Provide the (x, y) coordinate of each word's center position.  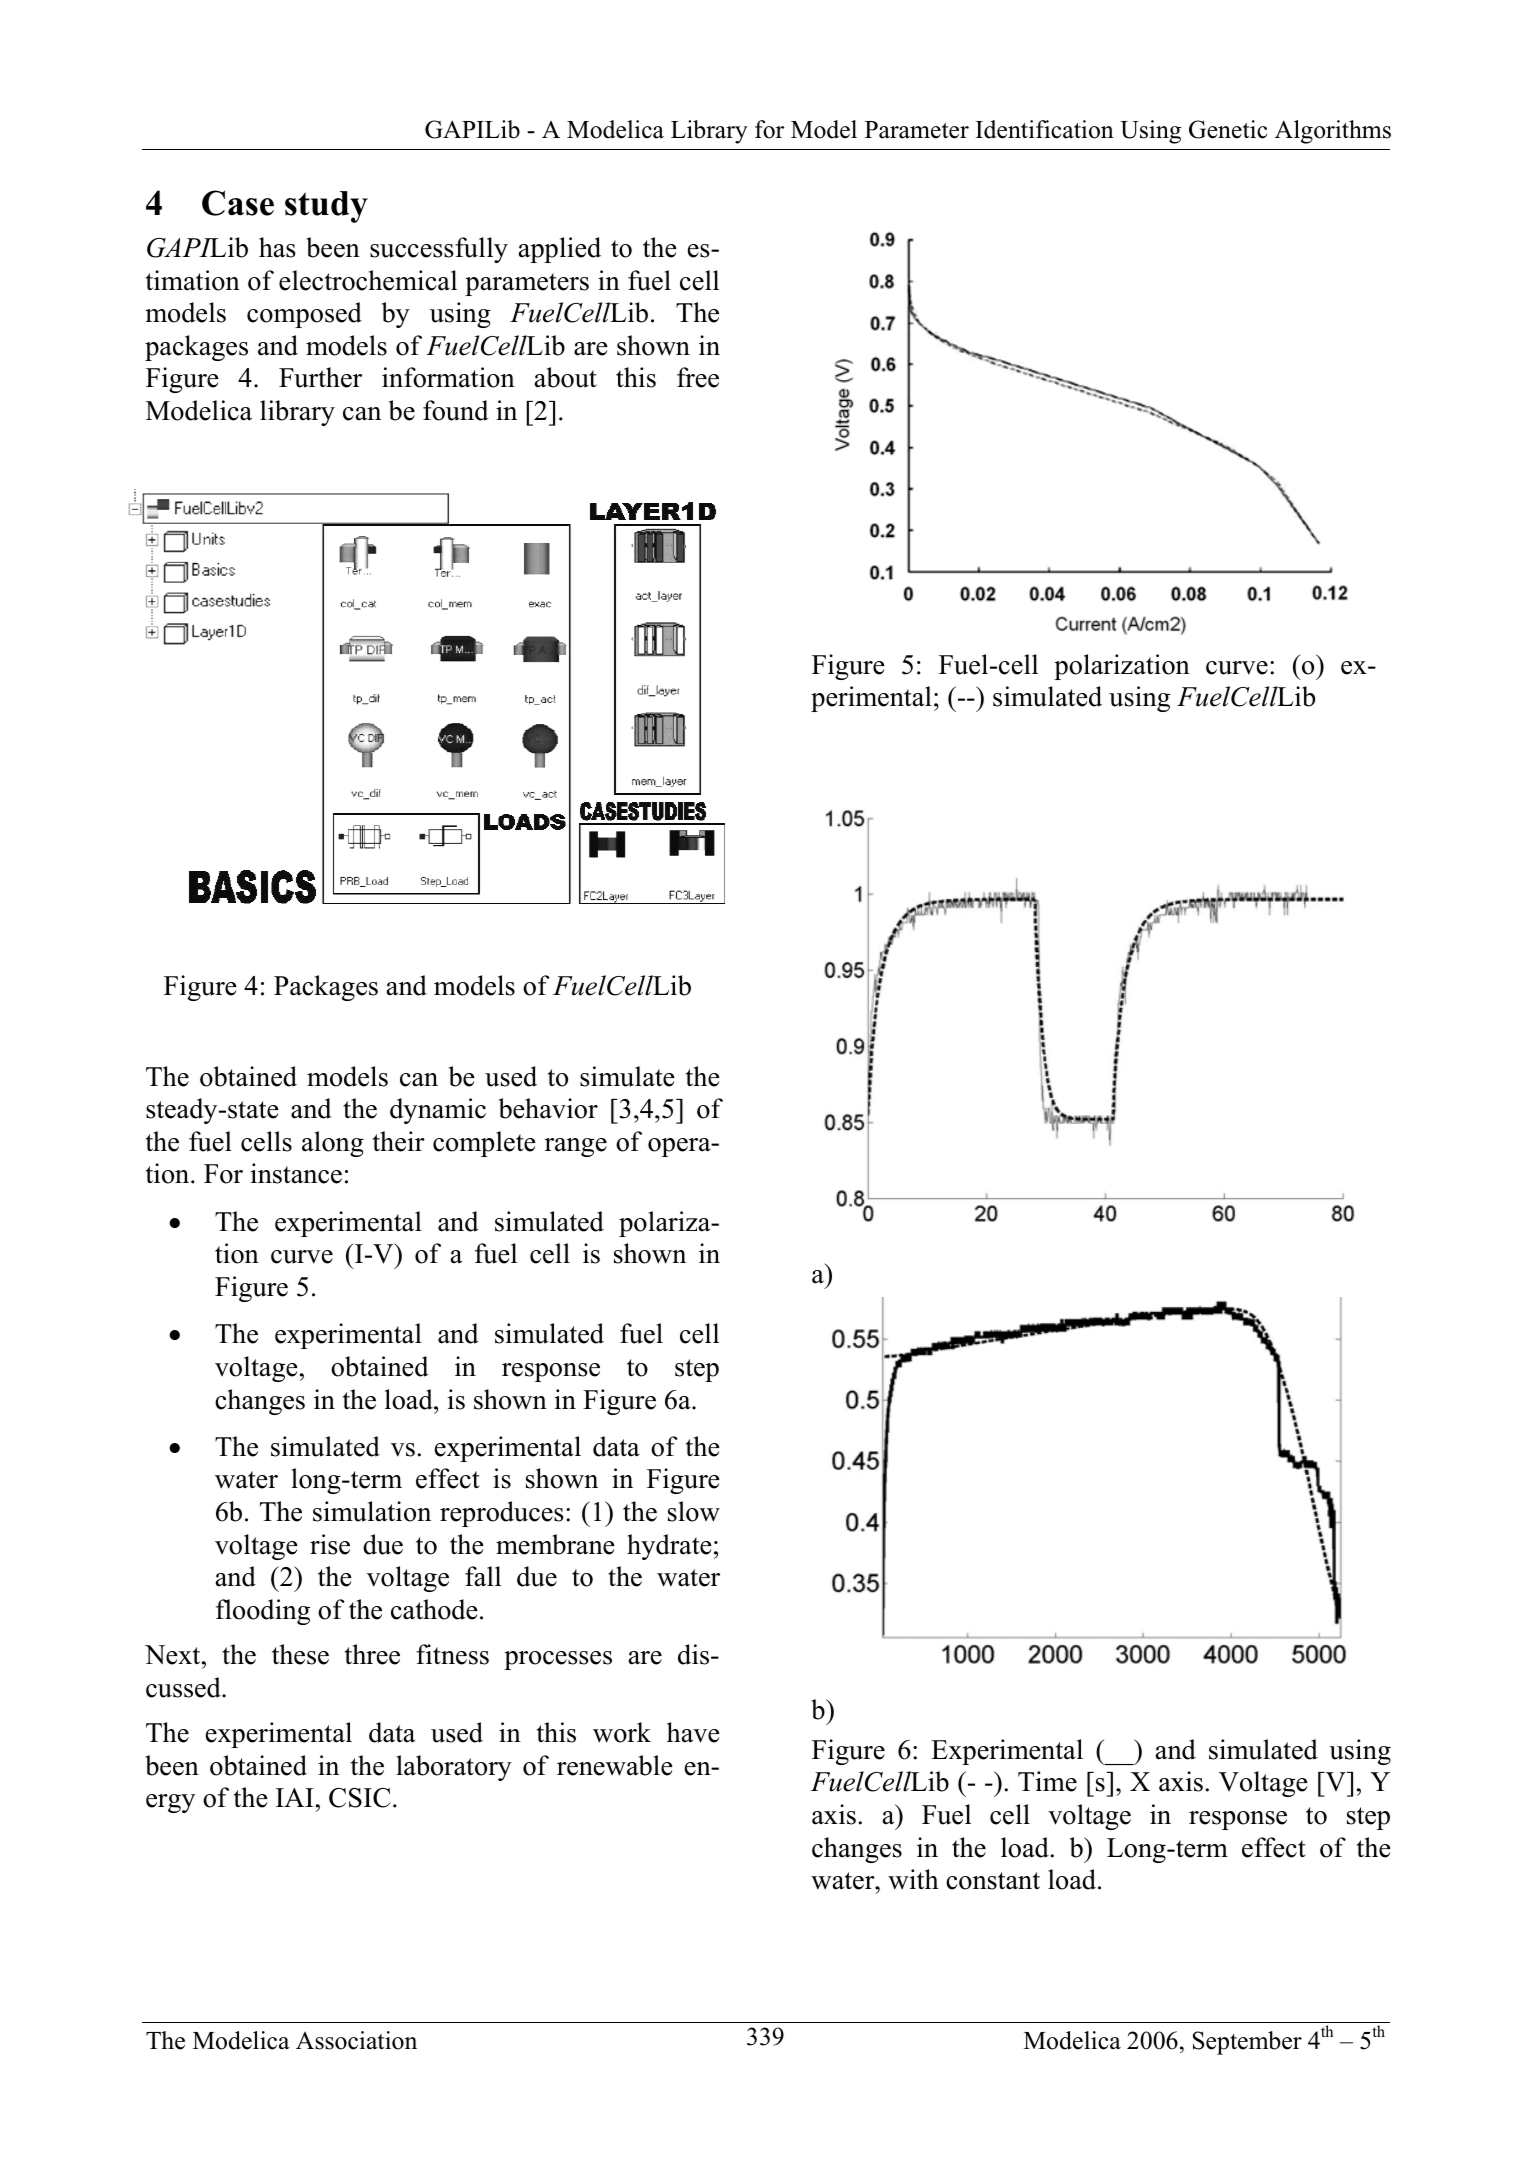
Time (1047, 1781)
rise (330, 1544)
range (576, 1147)
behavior (548, 1108)
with (913, 1879)
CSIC (359, 1798)
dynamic (438, 1111)
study (326, 207)
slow (694, 1511)
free (698, 377)
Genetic (1228, 129)
